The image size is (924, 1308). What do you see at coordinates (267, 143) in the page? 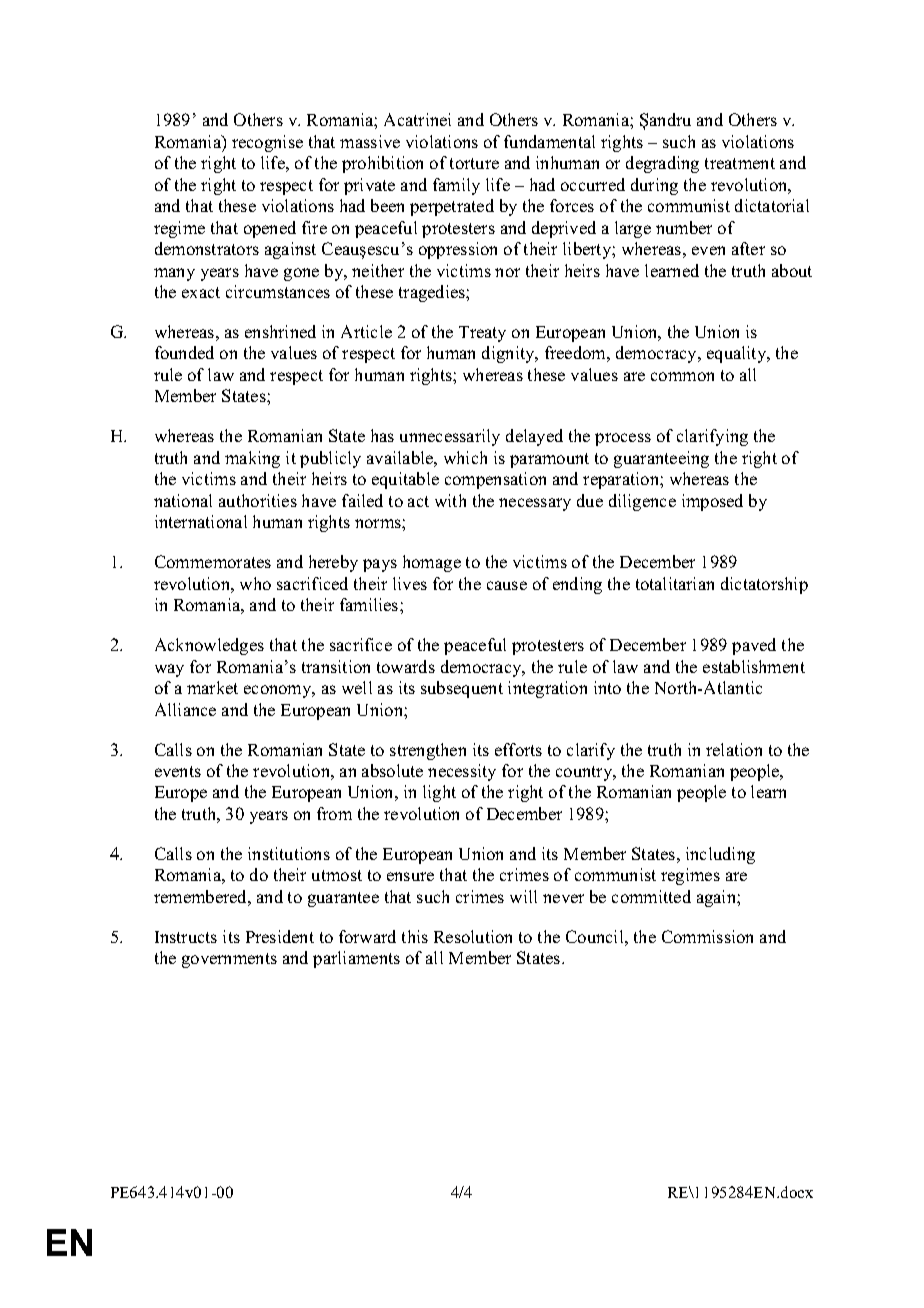
I see `recognise` at bounding box center [267, 143].
